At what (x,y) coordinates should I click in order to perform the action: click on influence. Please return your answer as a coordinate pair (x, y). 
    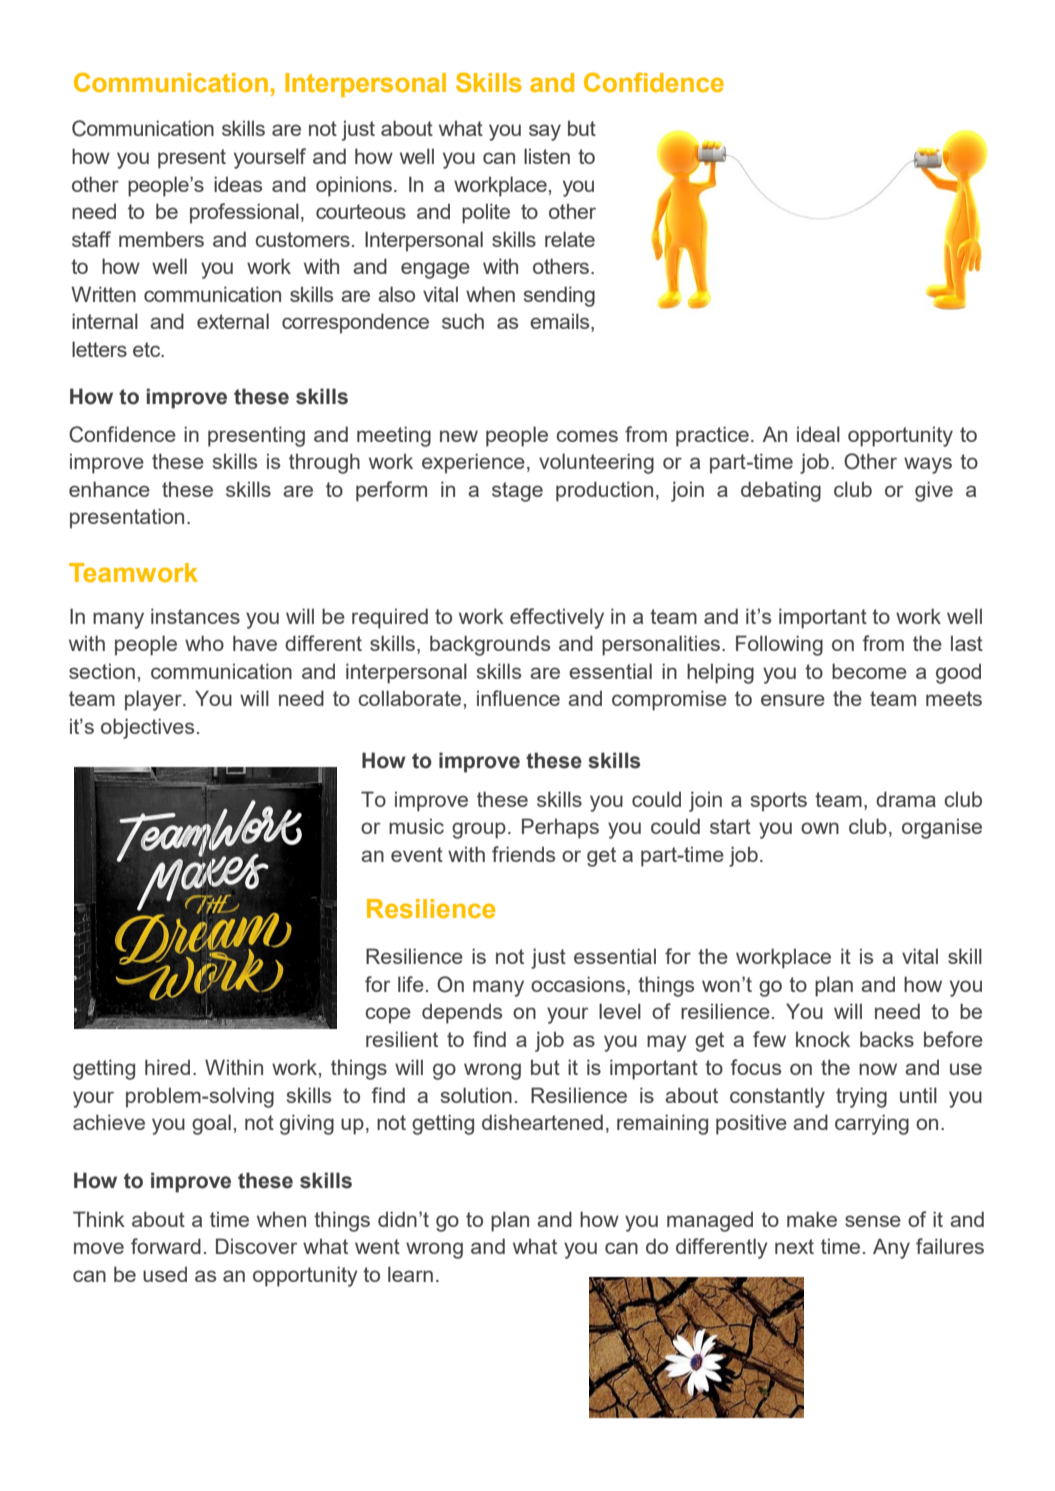
    Looking at the image, I should click on (518, 698).
